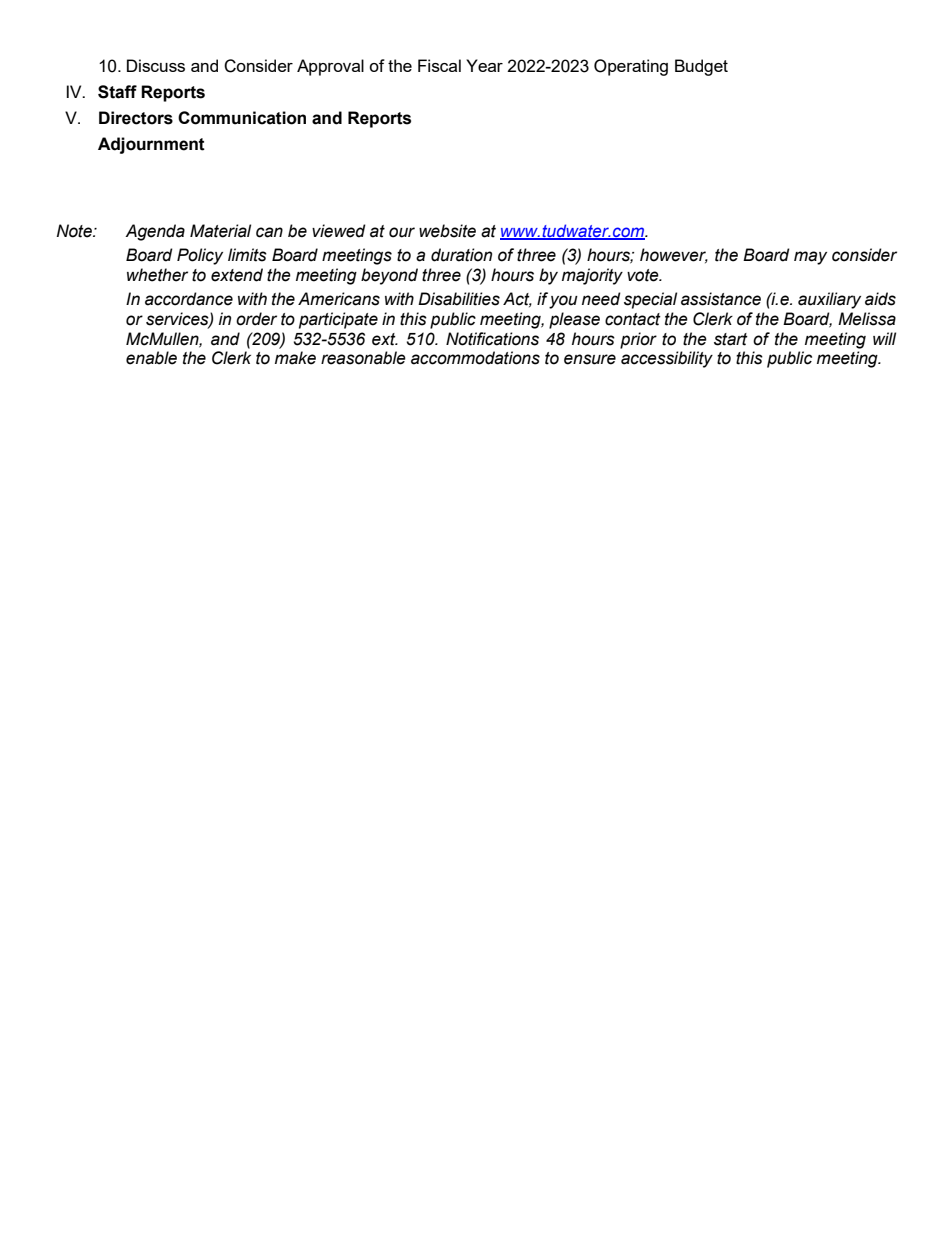 The image size is (952, 1233). Describe the element at coordinates (484, 65) in the page. I see `Year` at that location.
